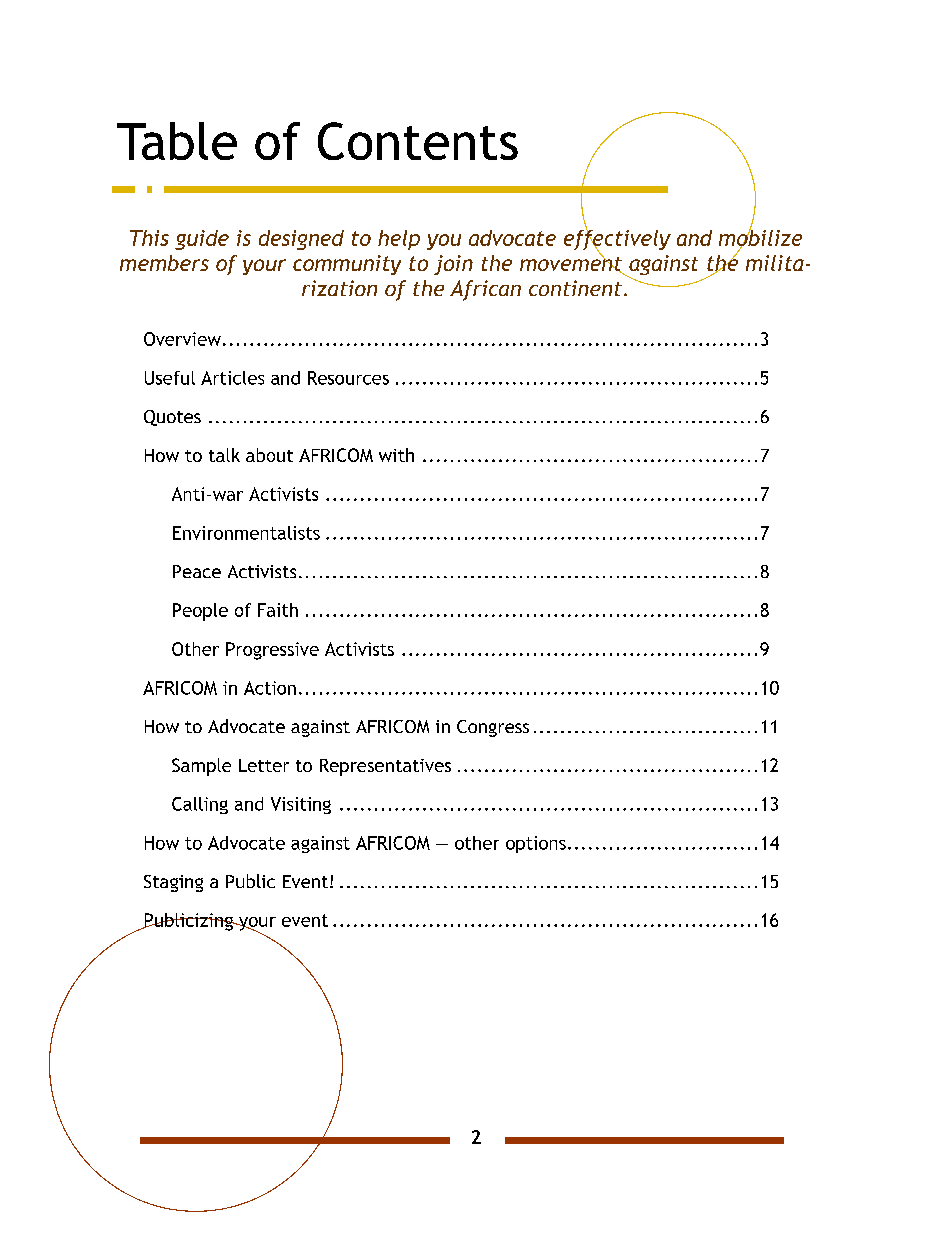 This screenshot has width=952, height=1233. Describe the element at coordinates (396, 455) in the screenshot. I see `with` at that location.
